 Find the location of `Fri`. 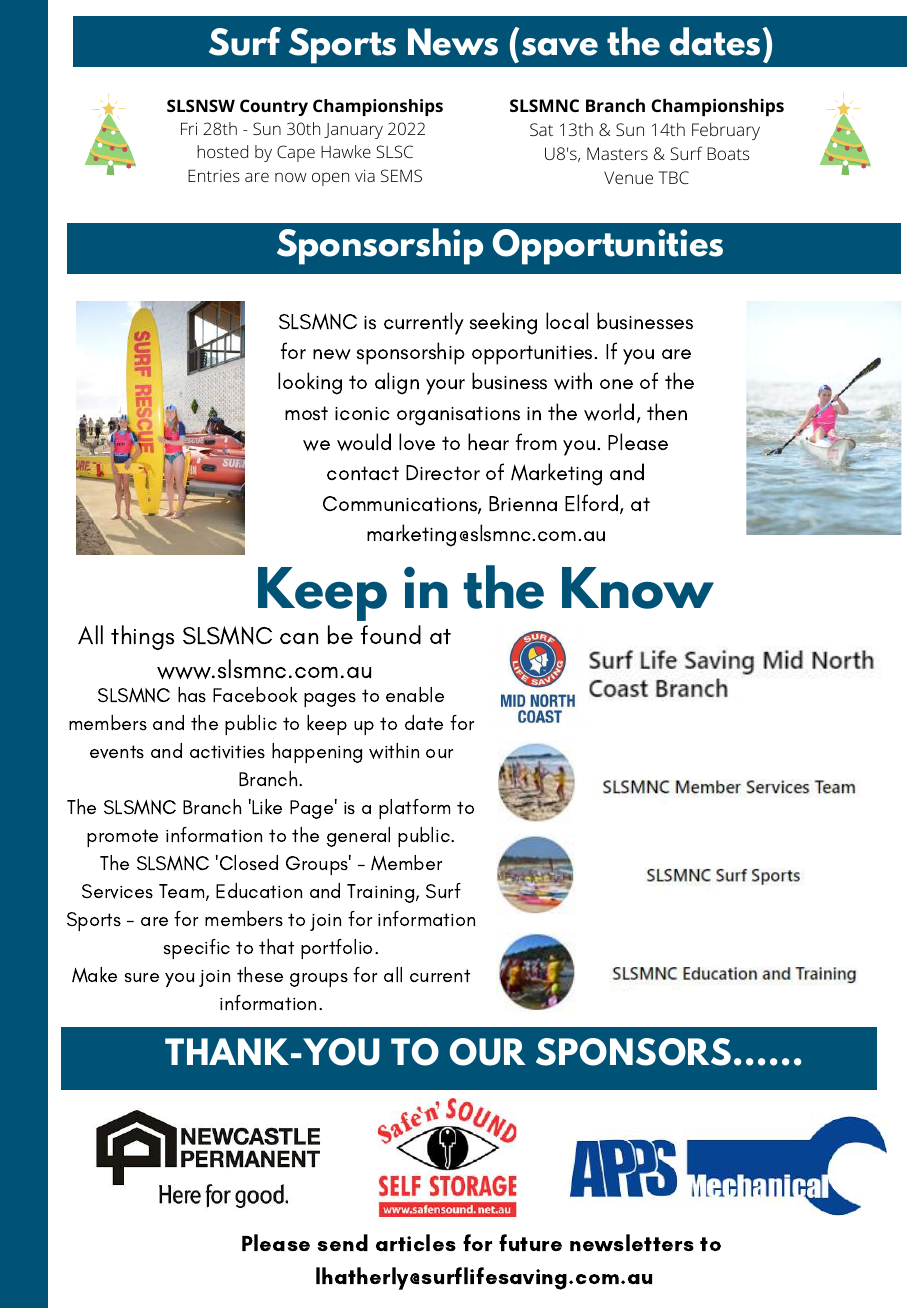

Fri is located at coordinates (189, 128).
